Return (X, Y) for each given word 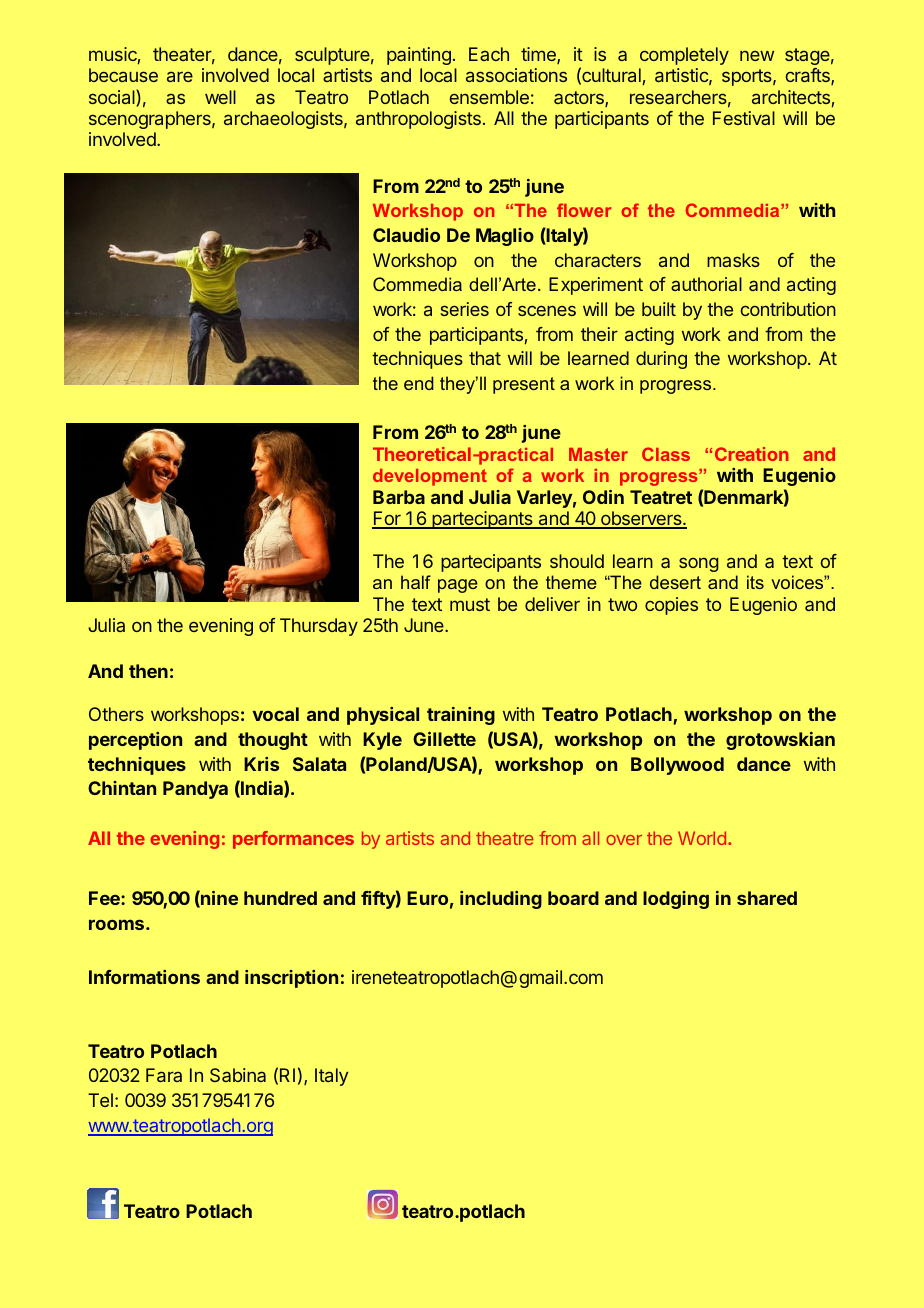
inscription (291, 979)
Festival (744, 118)
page (458, 586)
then (148, 671)
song (698, 564)
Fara (164, 1075)
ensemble (489, 97)
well (220, 97)
